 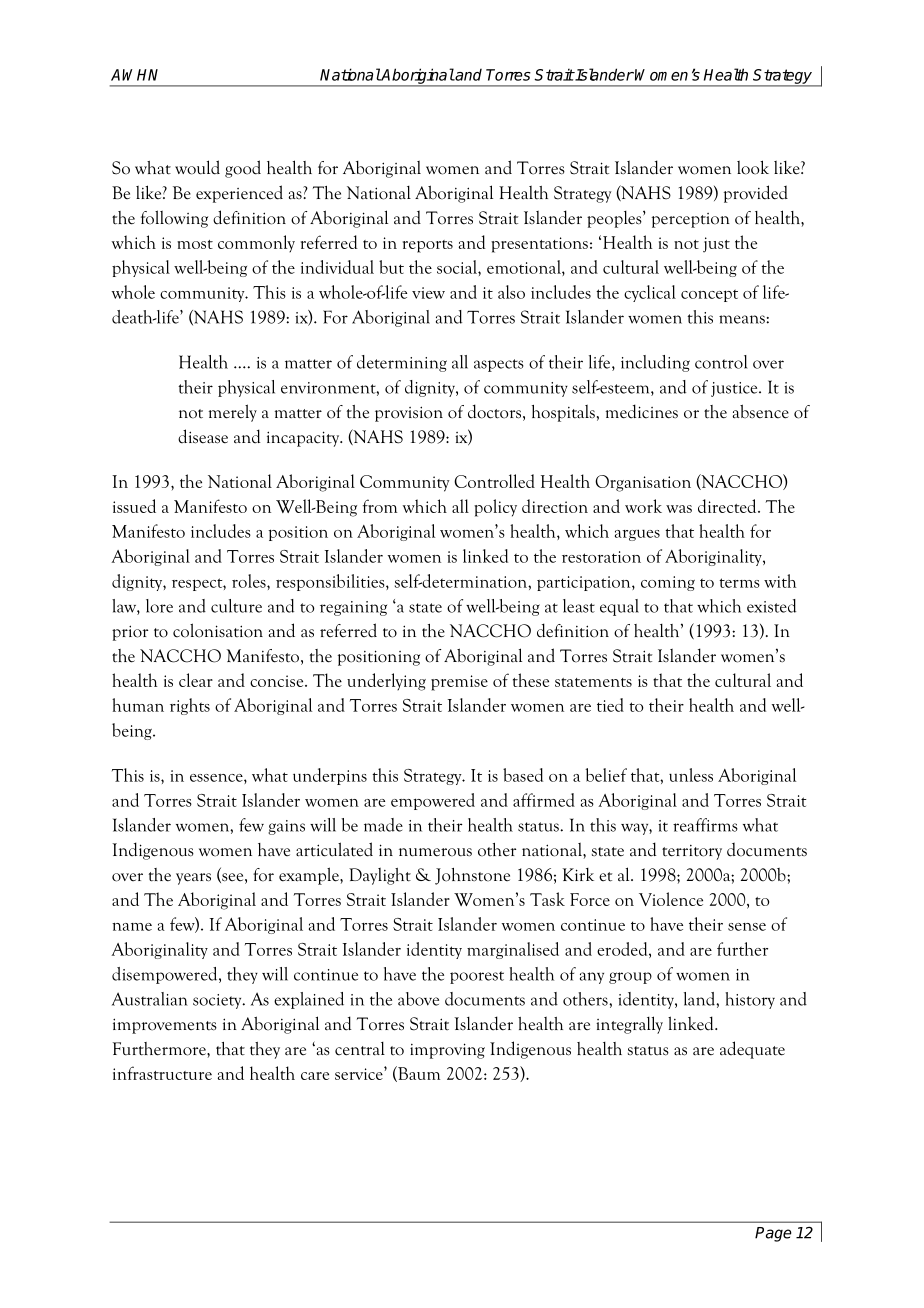 I want to click on rights, so click(x=190, y=706).
